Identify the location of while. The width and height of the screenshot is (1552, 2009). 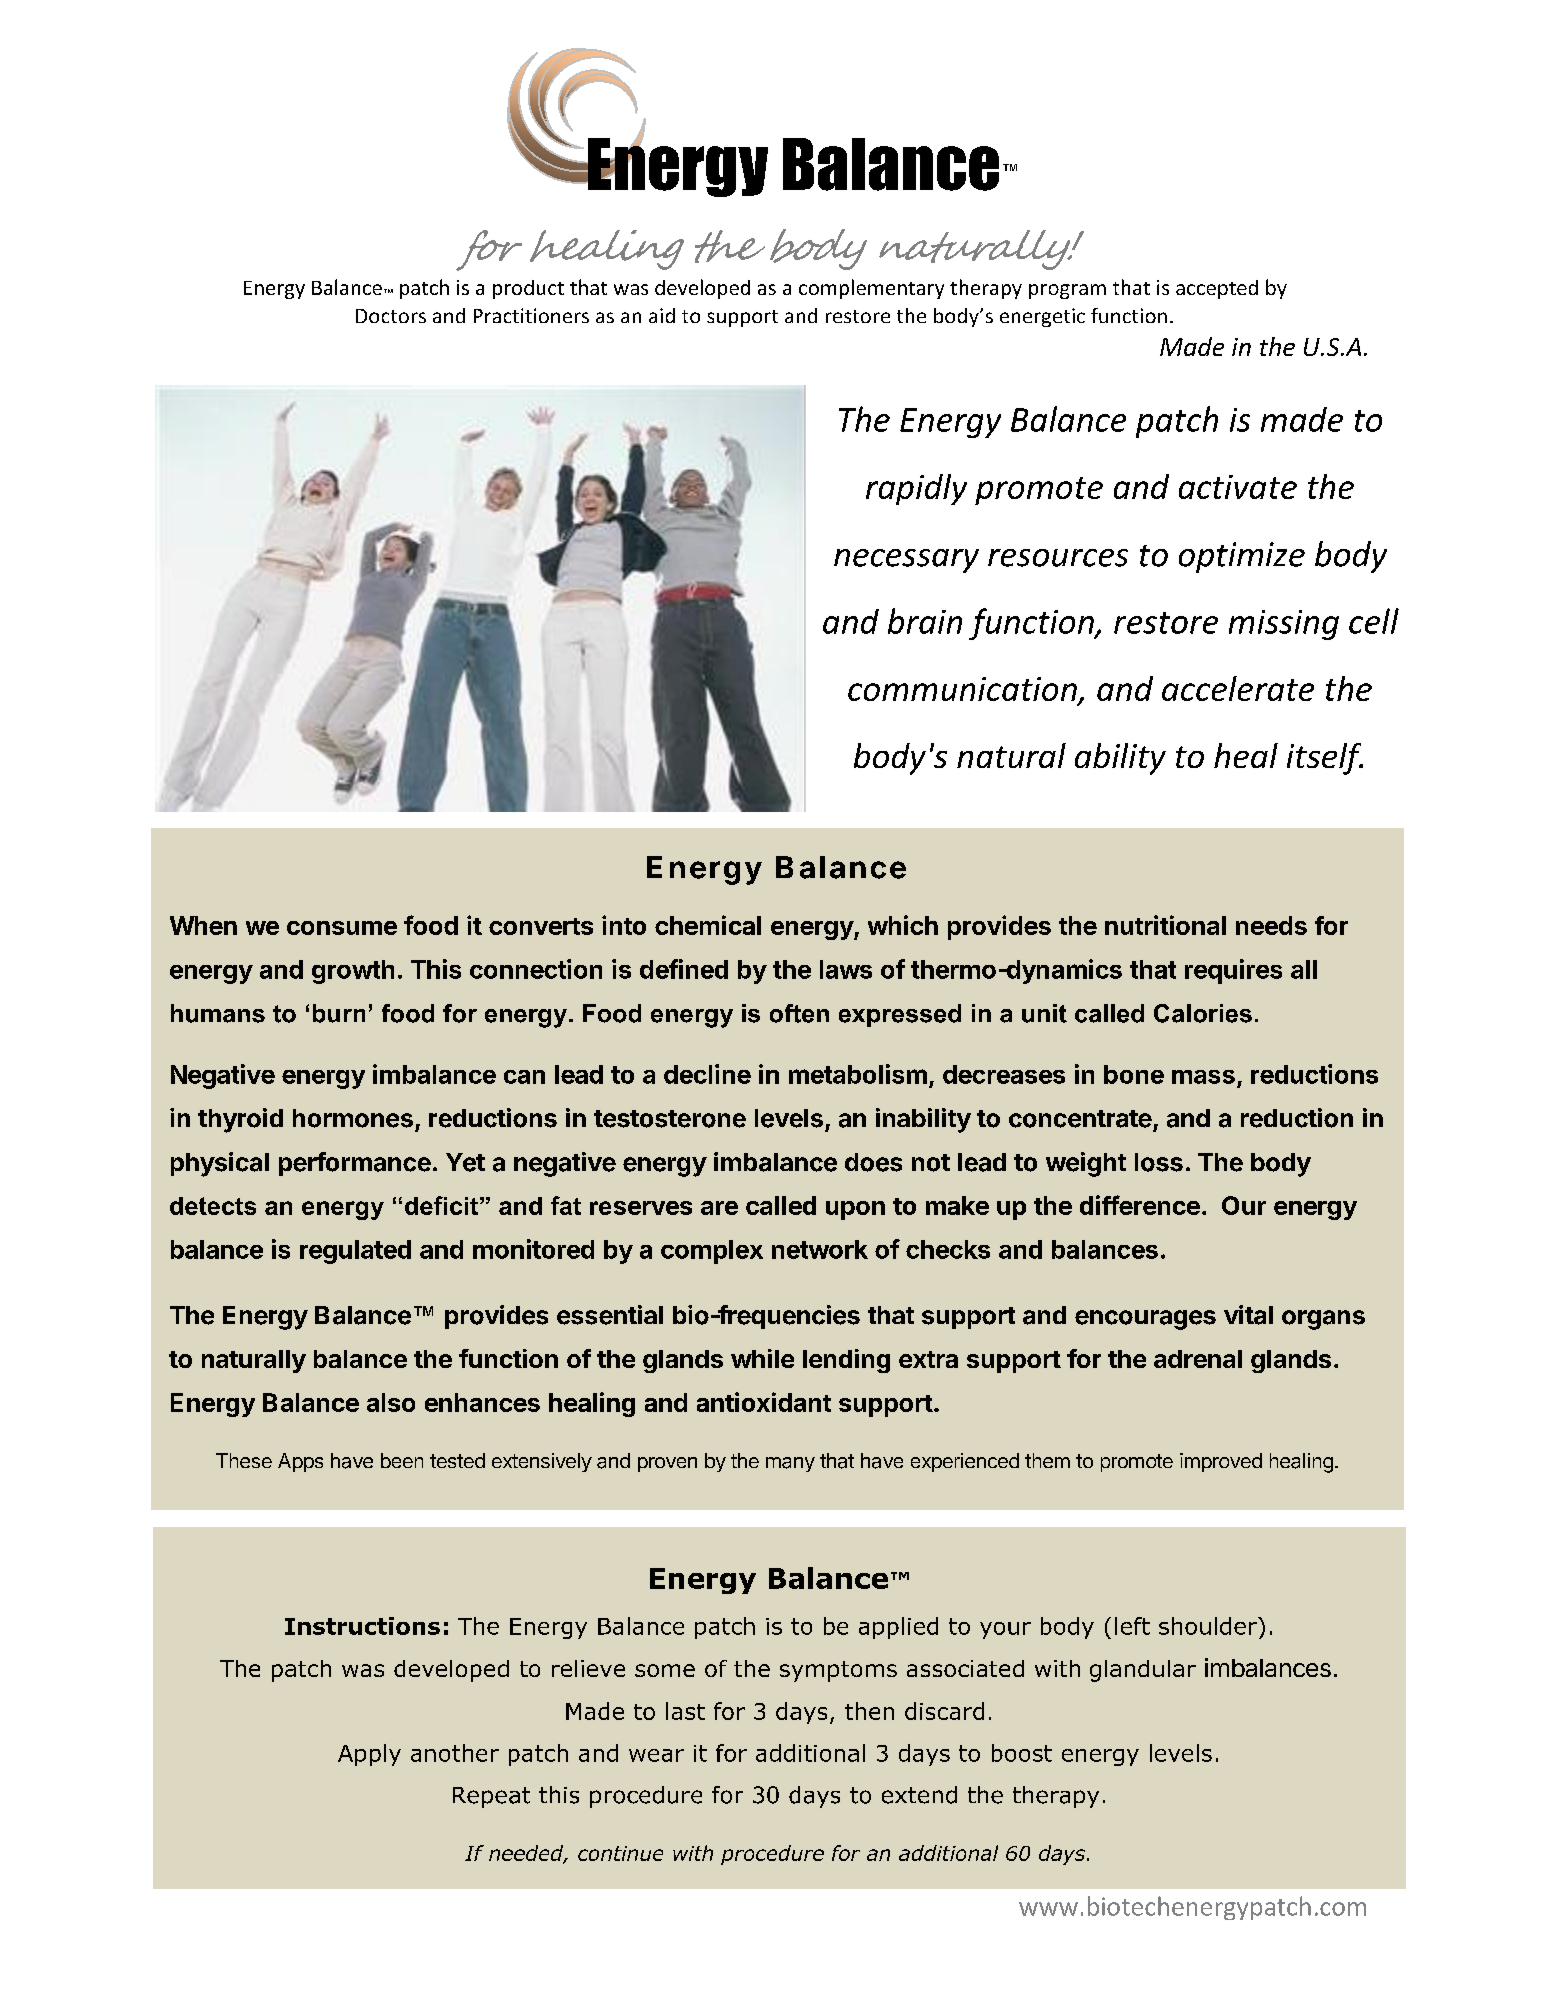
(762, 1358).
